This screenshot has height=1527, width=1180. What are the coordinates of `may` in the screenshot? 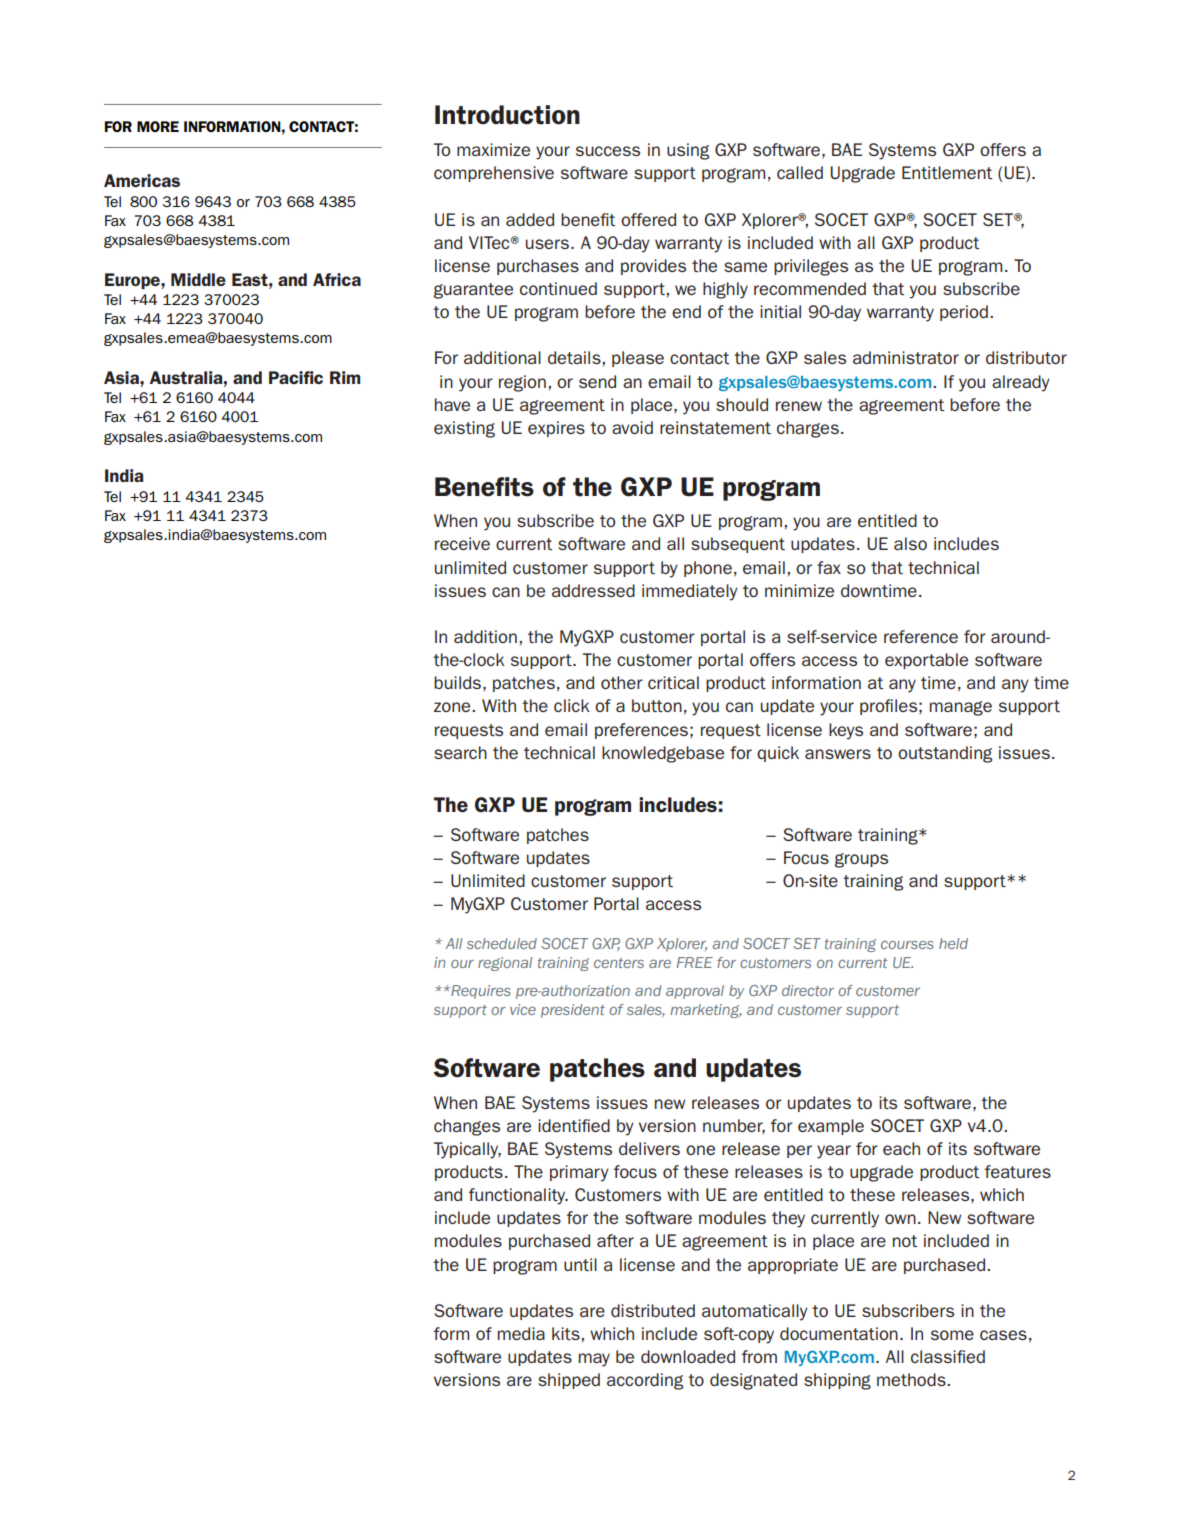 It's located at (594, 1360).
